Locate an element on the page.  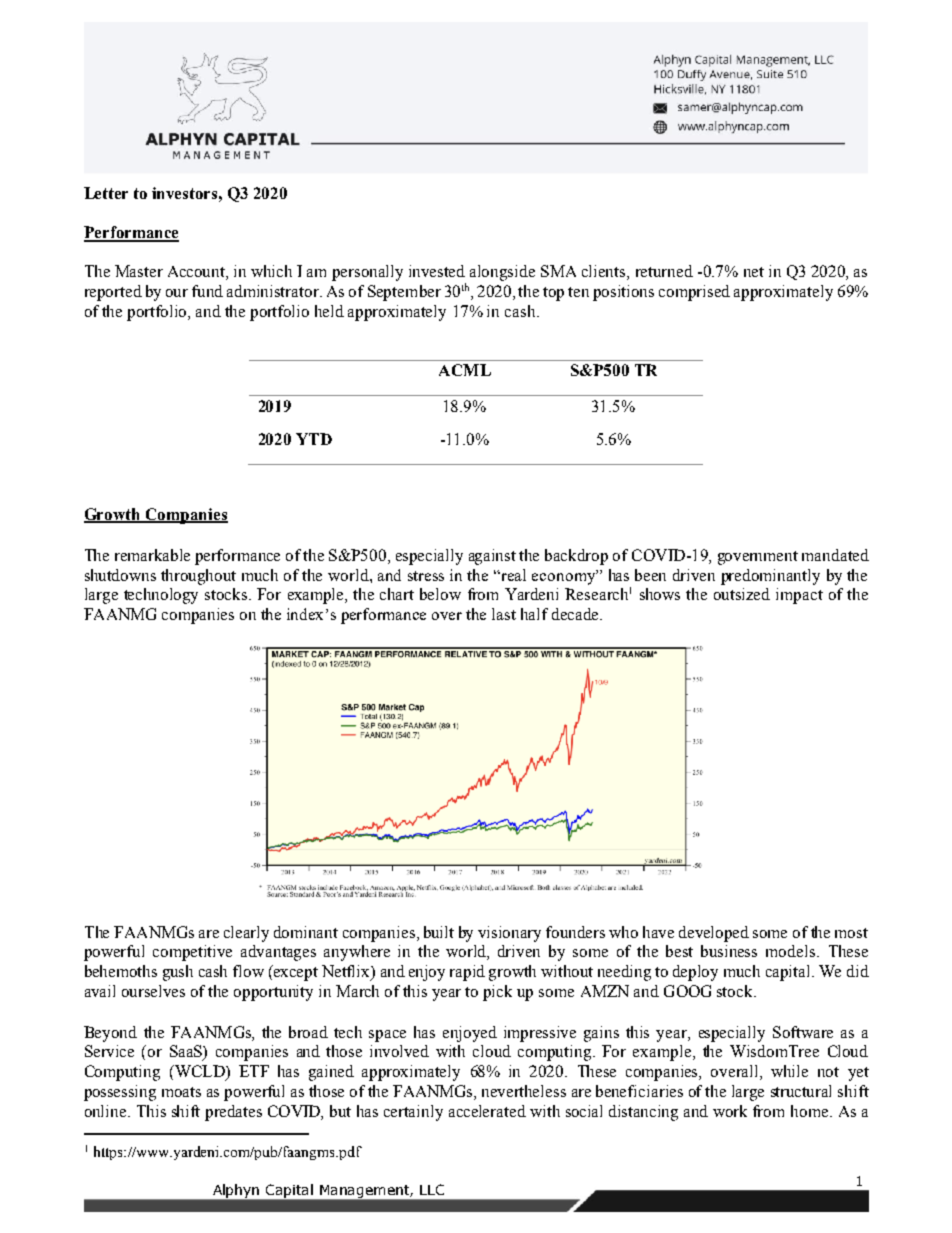
competitive is located at coordinates (192, 953).
